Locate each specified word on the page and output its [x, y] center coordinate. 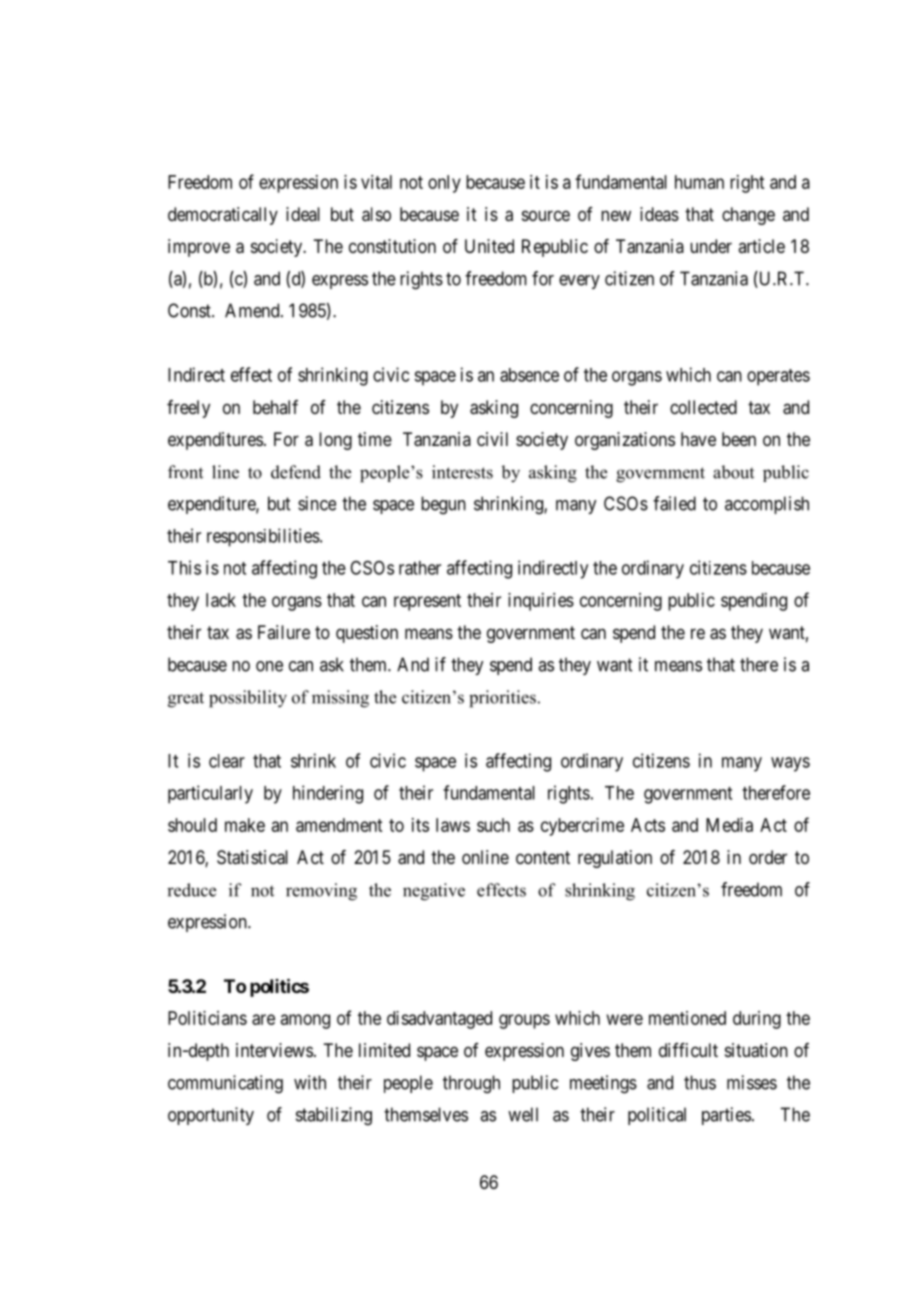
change [748, 216]
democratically [223, 216]
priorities [502, 699]
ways [790, 764]
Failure [284, 632]
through [471, 1084]
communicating [225, 1084]
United [489, 246]
